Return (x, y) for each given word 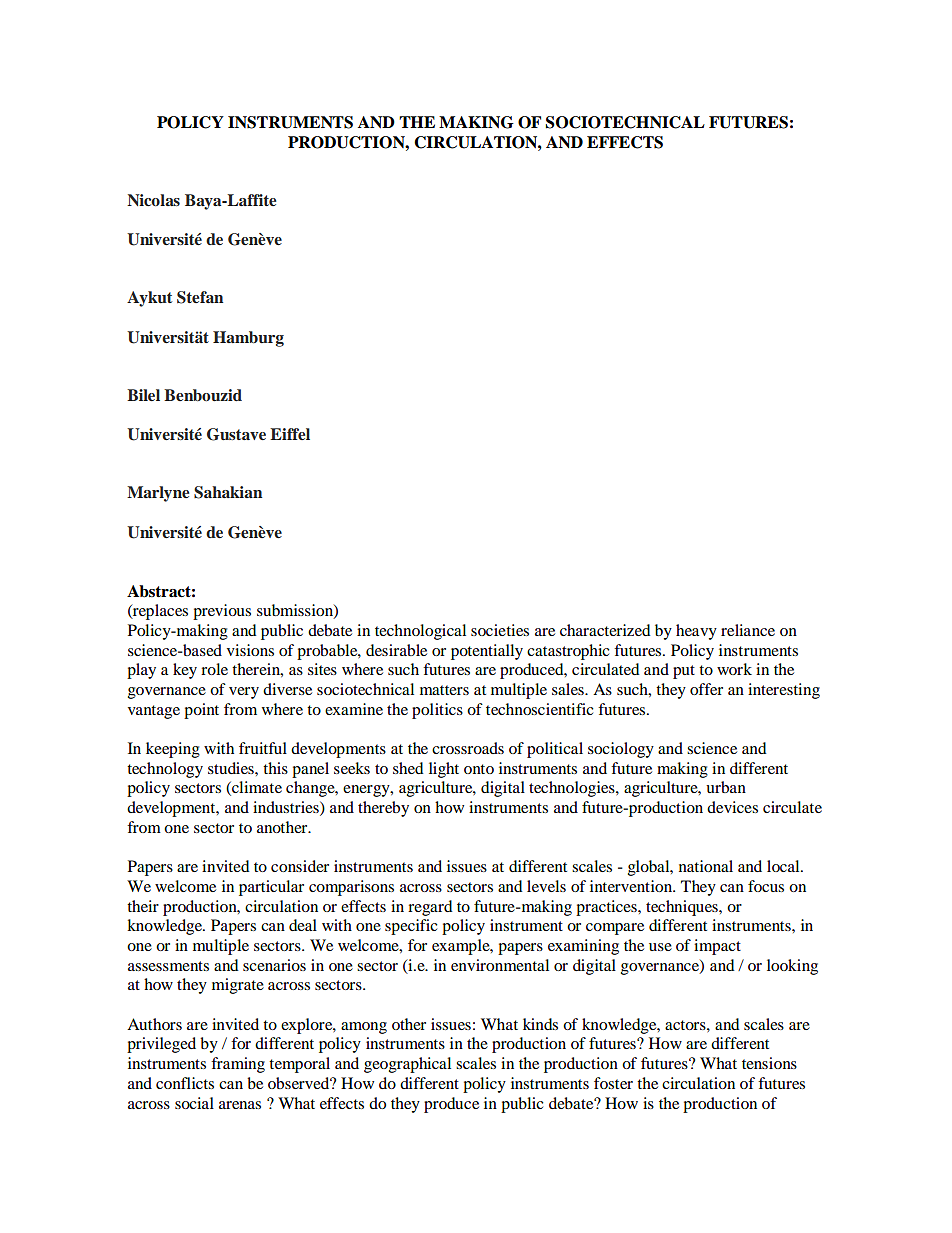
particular (271, 888)
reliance (748, 630)
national (706, 866)
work (734, 669)
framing (238, 1065)
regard (430, 908)
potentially (487, 652)
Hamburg (248, 339)
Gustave (236, 434)
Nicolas (153, 200)
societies (500, 630)
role (214, 669)
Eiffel (290, 434)
